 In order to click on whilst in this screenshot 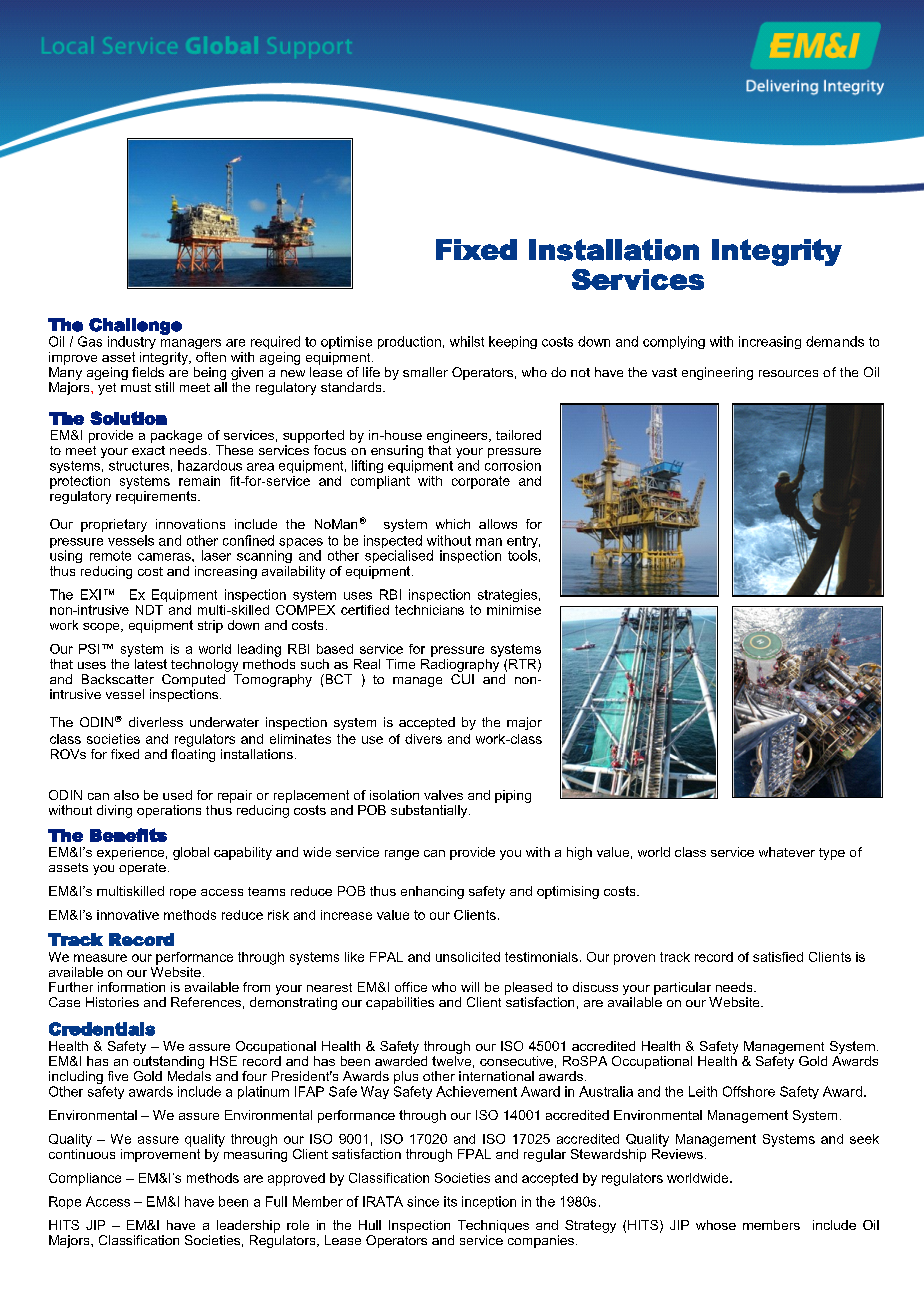, I will do `click(467, 341)`.
